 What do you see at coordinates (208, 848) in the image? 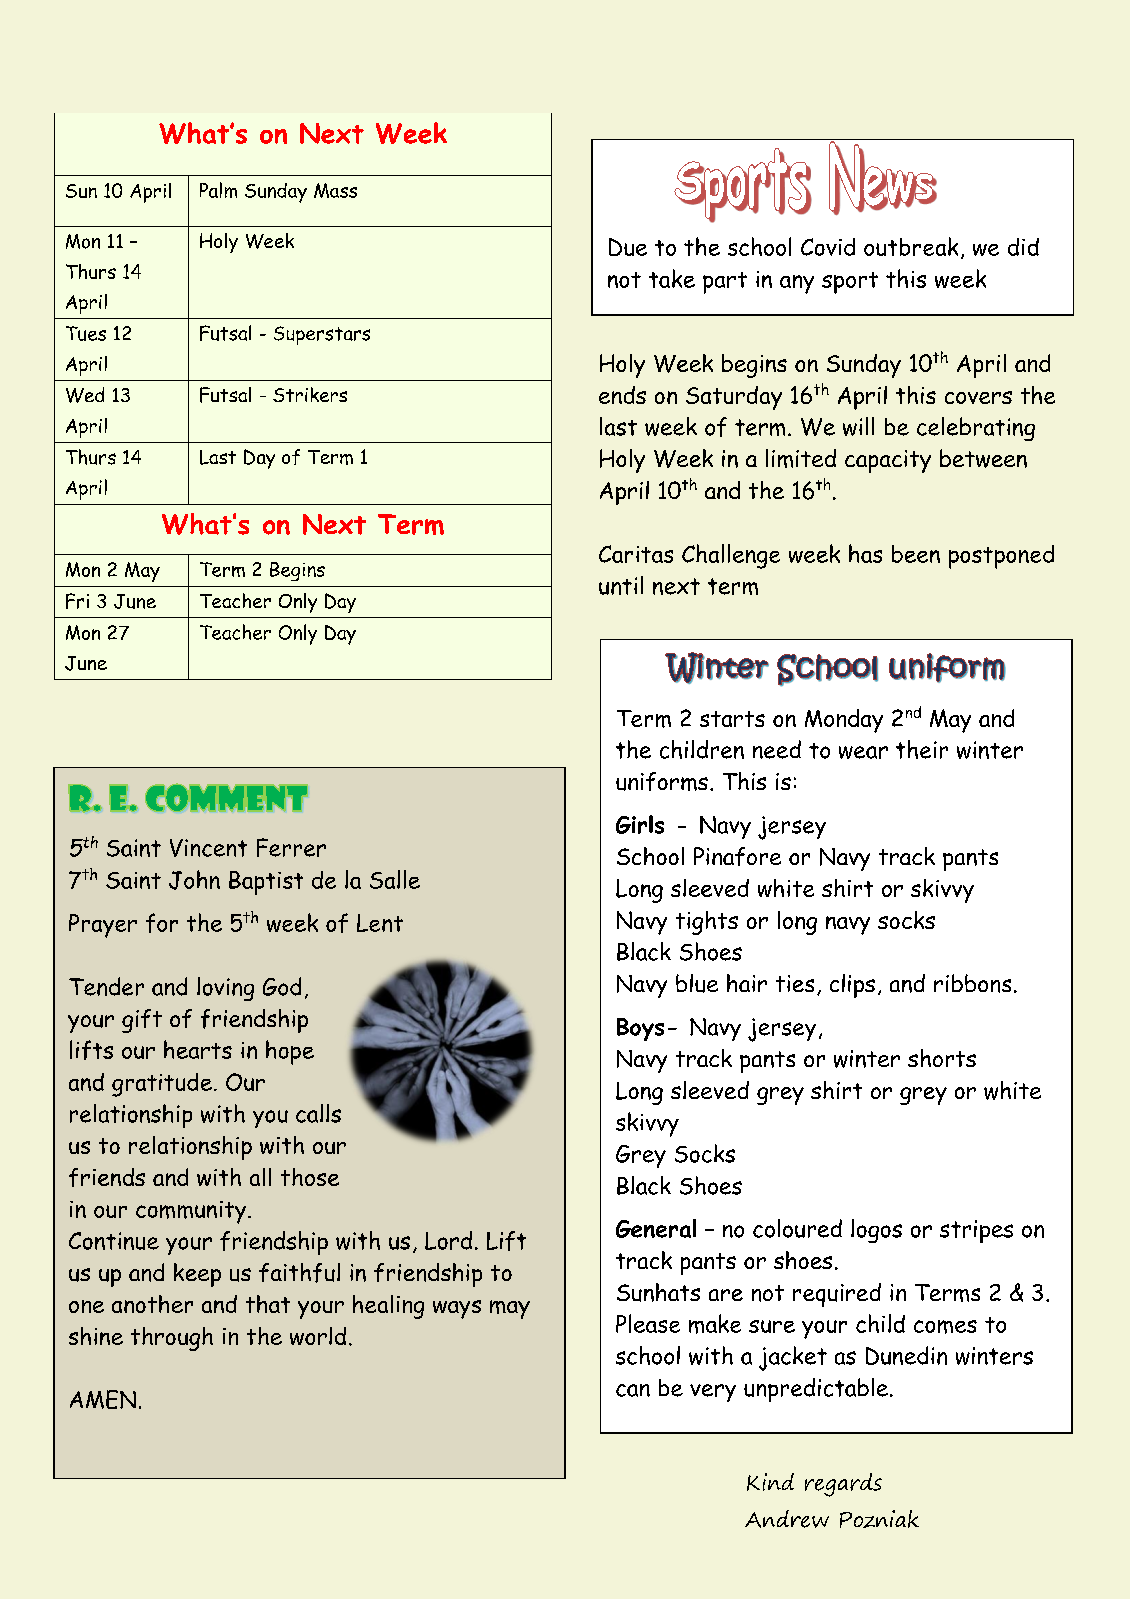
I see `Vincent` at bounding box center [208, 848].
